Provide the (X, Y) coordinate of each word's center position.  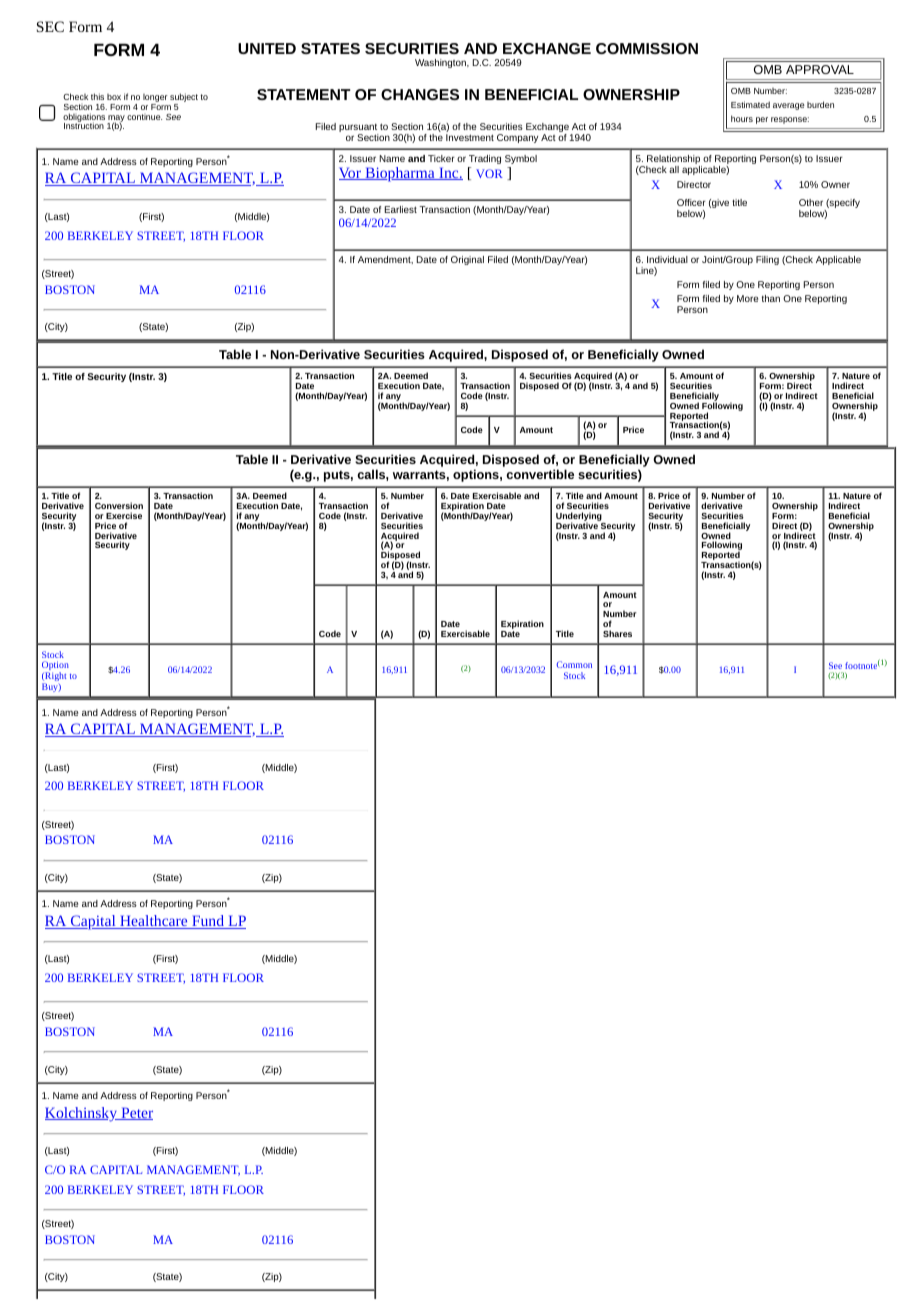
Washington (441, 63)
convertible (540, 474)
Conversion (119, 505)
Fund (208, 922)
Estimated (750, 104)
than (771, 298)
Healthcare (154, 922)
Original (467, 260)
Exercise (124, 515)
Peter (136, 1113)
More (747, 298)
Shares (617, 633)
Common (574, 664)
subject (184, 99)
